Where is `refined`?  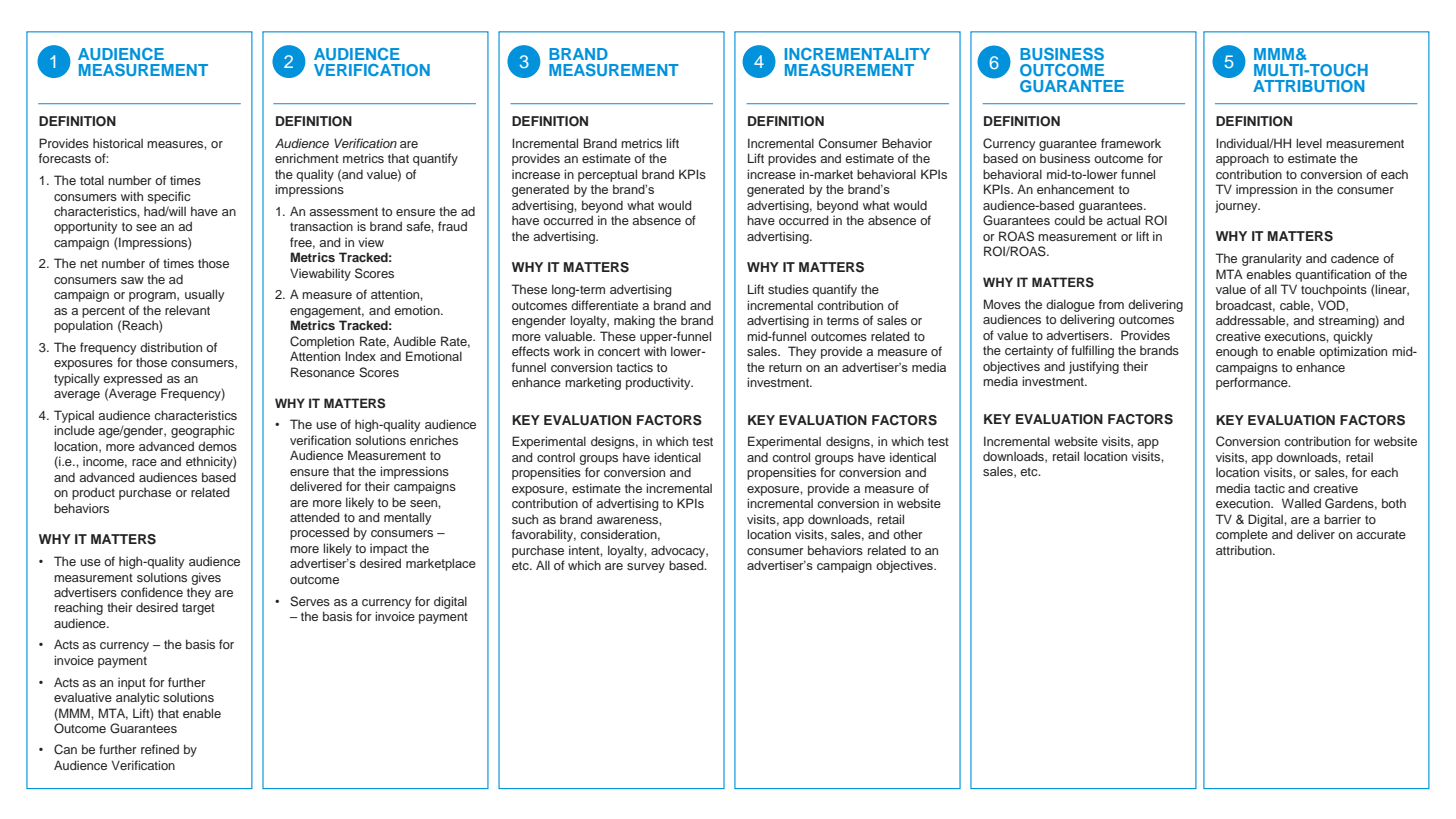 refined is located at coordinates (160, 749).
